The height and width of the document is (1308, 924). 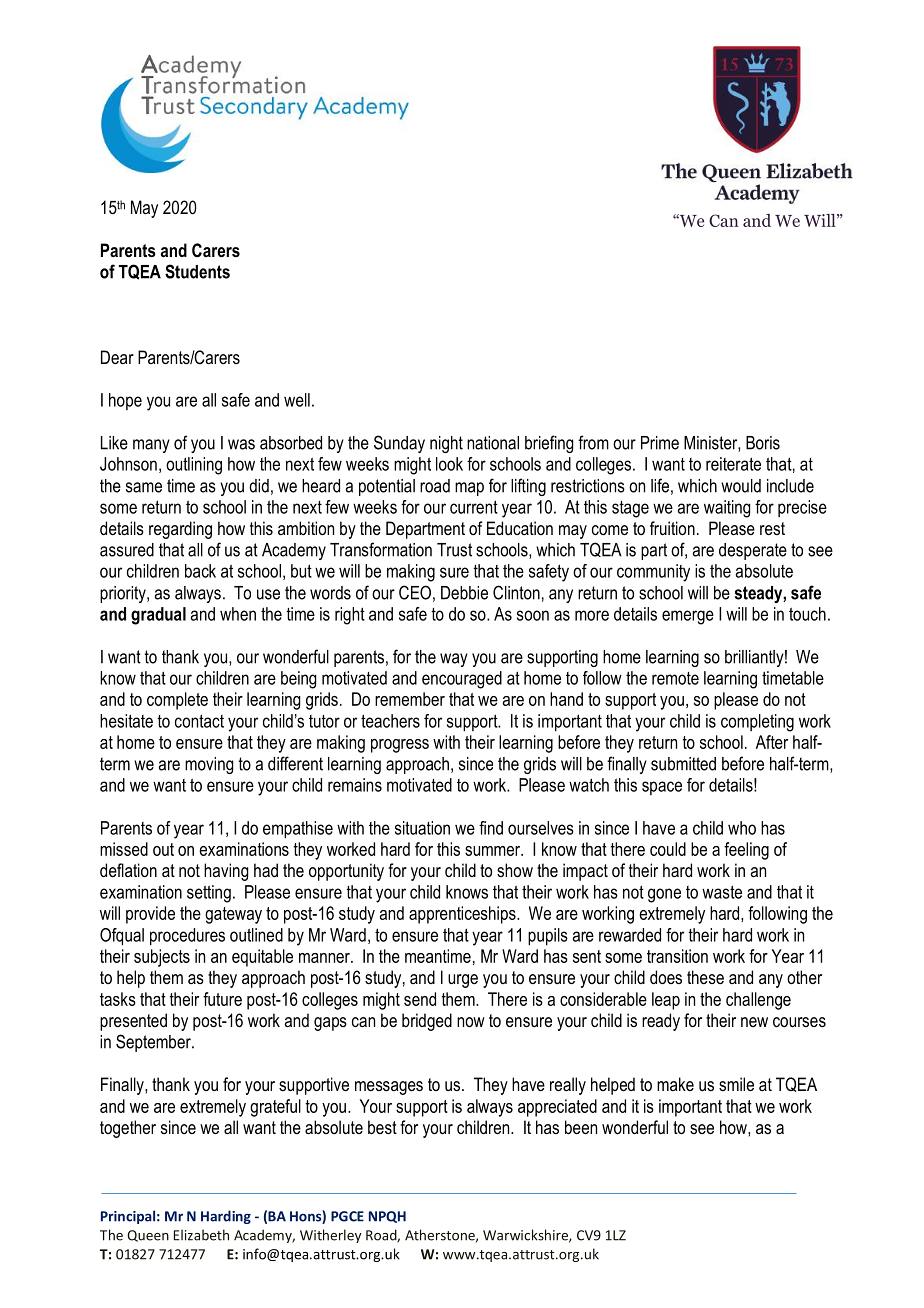 What do you see at coordinates (763, 443) in the document?
I see `Boris` at bounding box center [763, 443].
